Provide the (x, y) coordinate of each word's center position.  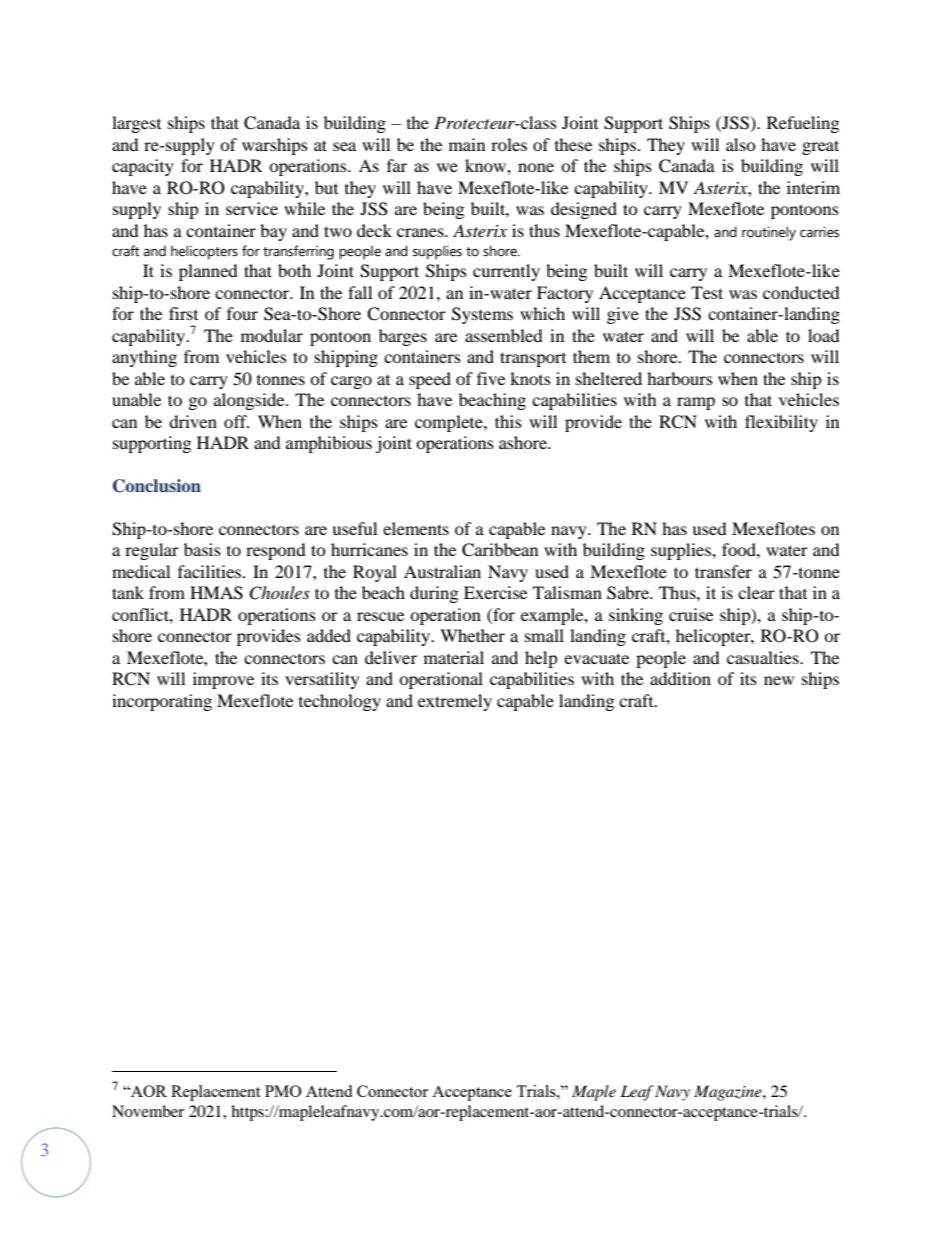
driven (193, 421)
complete (450, 423)
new (779, 680)
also (741, 144)
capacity (143, 167)
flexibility (781, 423)
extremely (455, 702)
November (148, 1111)
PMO (283, 1091)
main (467, 144)
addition (680, 678)
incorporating (162, 702)
